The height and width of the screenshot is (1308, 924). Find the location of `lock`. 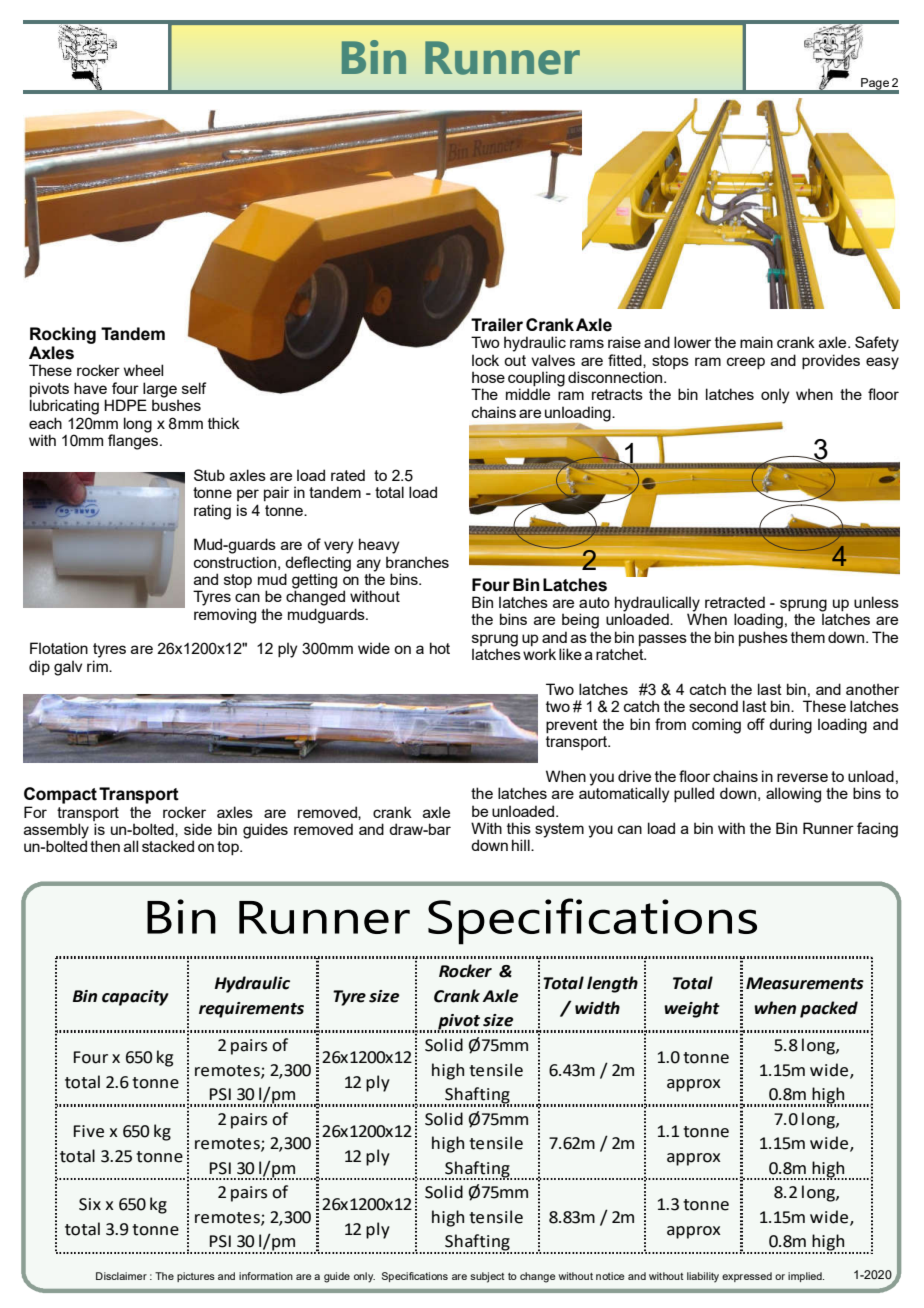

lock is located at coordinates (485, 360).
